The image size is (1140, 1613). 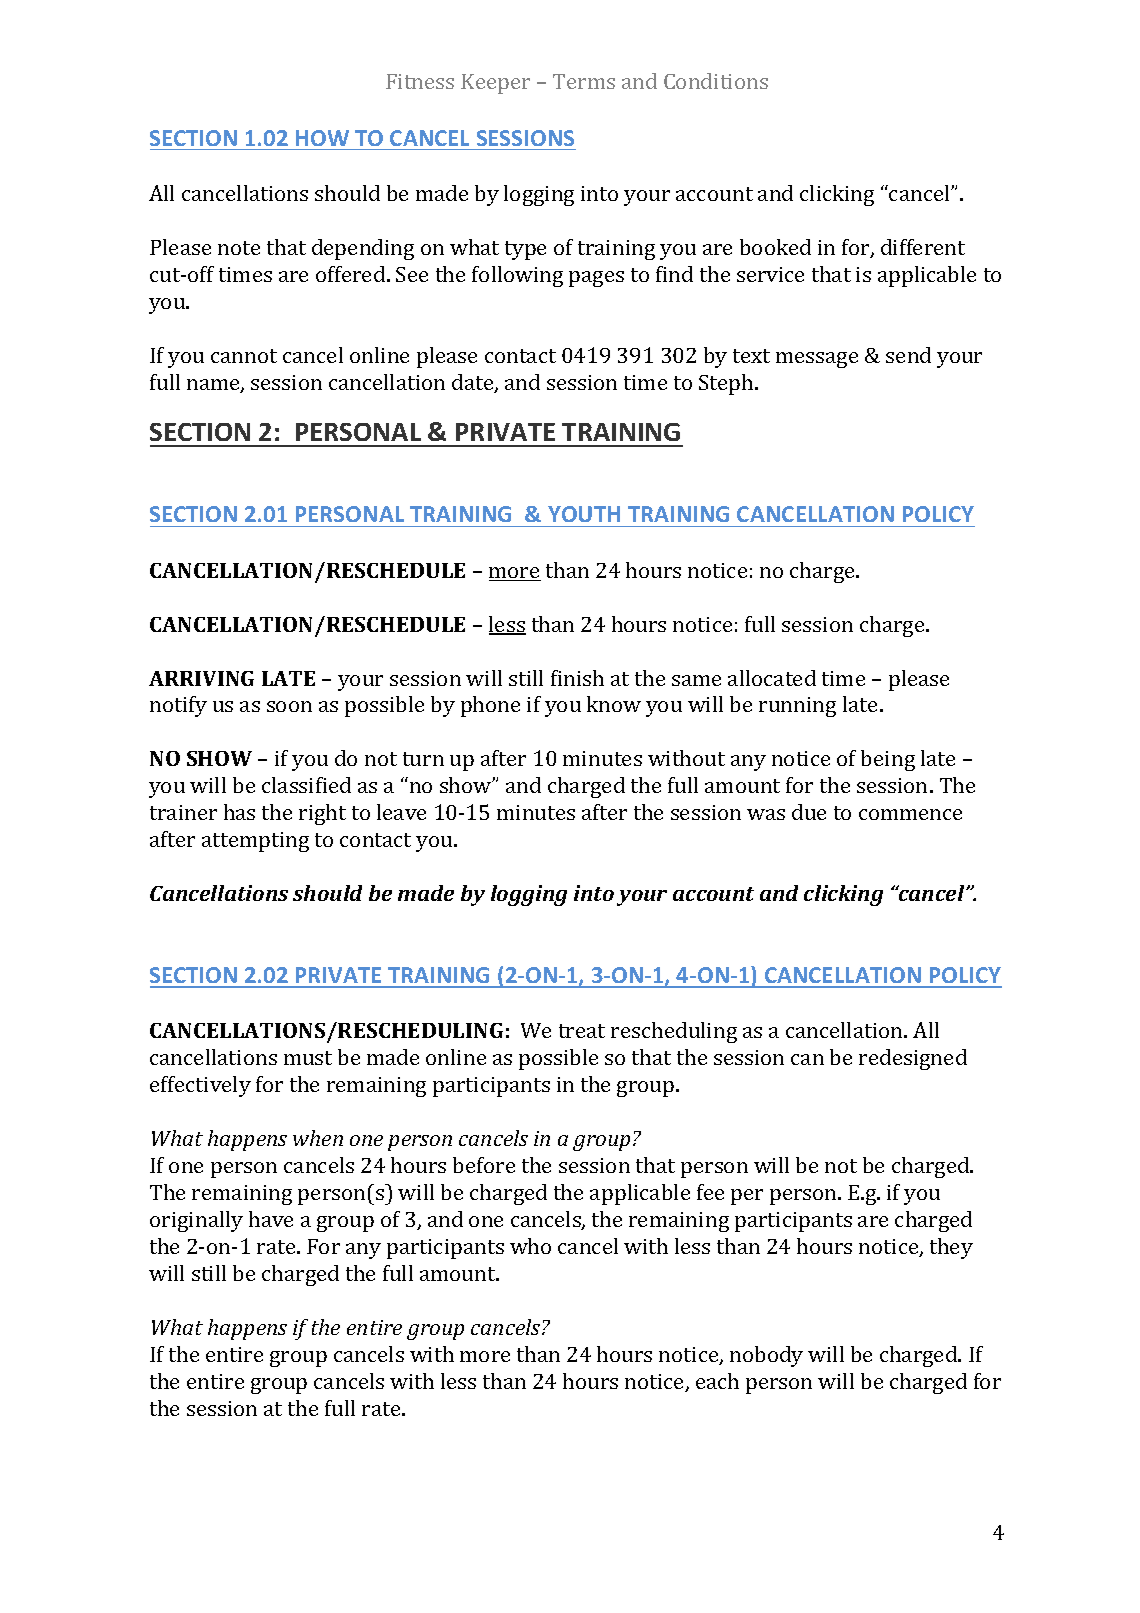 What do you see at coordinates (716, 81) in the screenshot?
I see `Conditions` at bounding box center [716, 81].
